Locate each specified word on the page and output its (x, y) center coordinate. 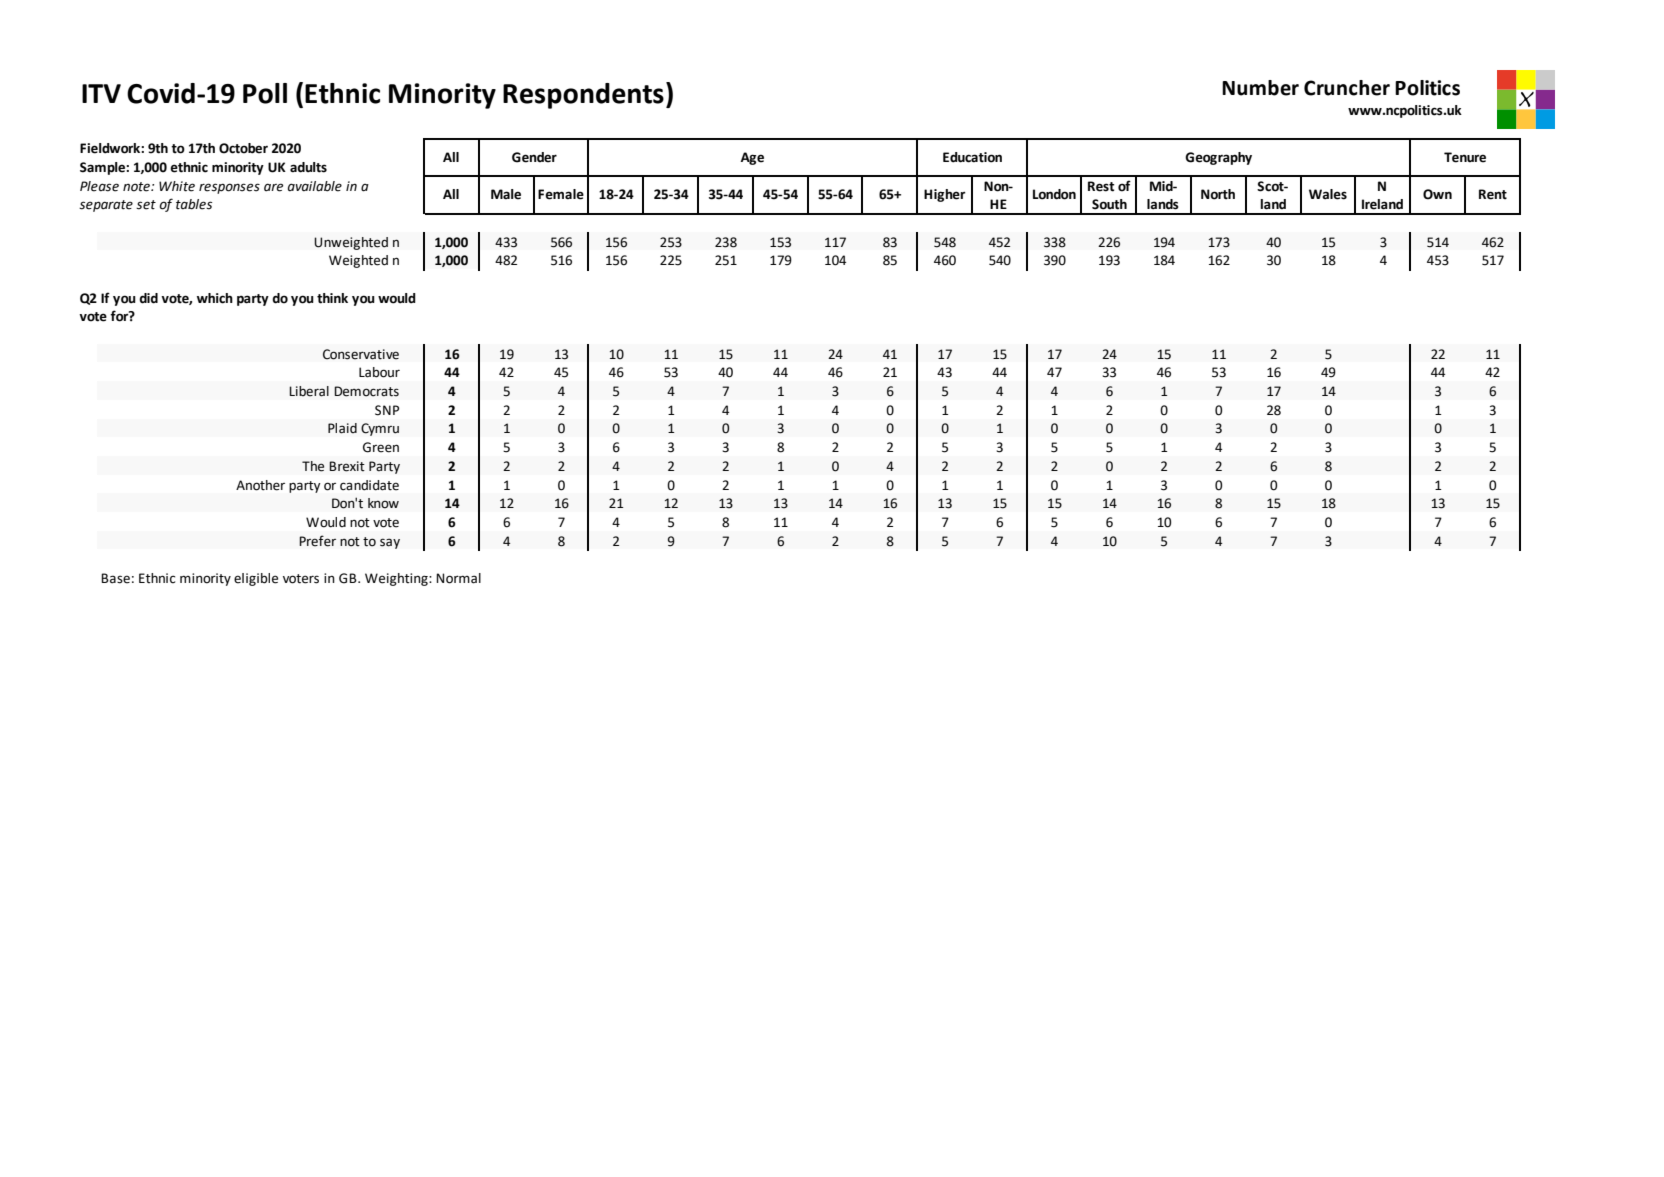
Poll (265, 93)
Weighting (397, 579)
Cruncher (1347, 88)
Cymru (380, 429)
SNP (387, 410)
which (215, 298)
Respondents (583, 96)
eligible (256, 579)
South (1109, 204)
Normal (458, 578)
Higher (945, 195)
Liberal (309, 391)
